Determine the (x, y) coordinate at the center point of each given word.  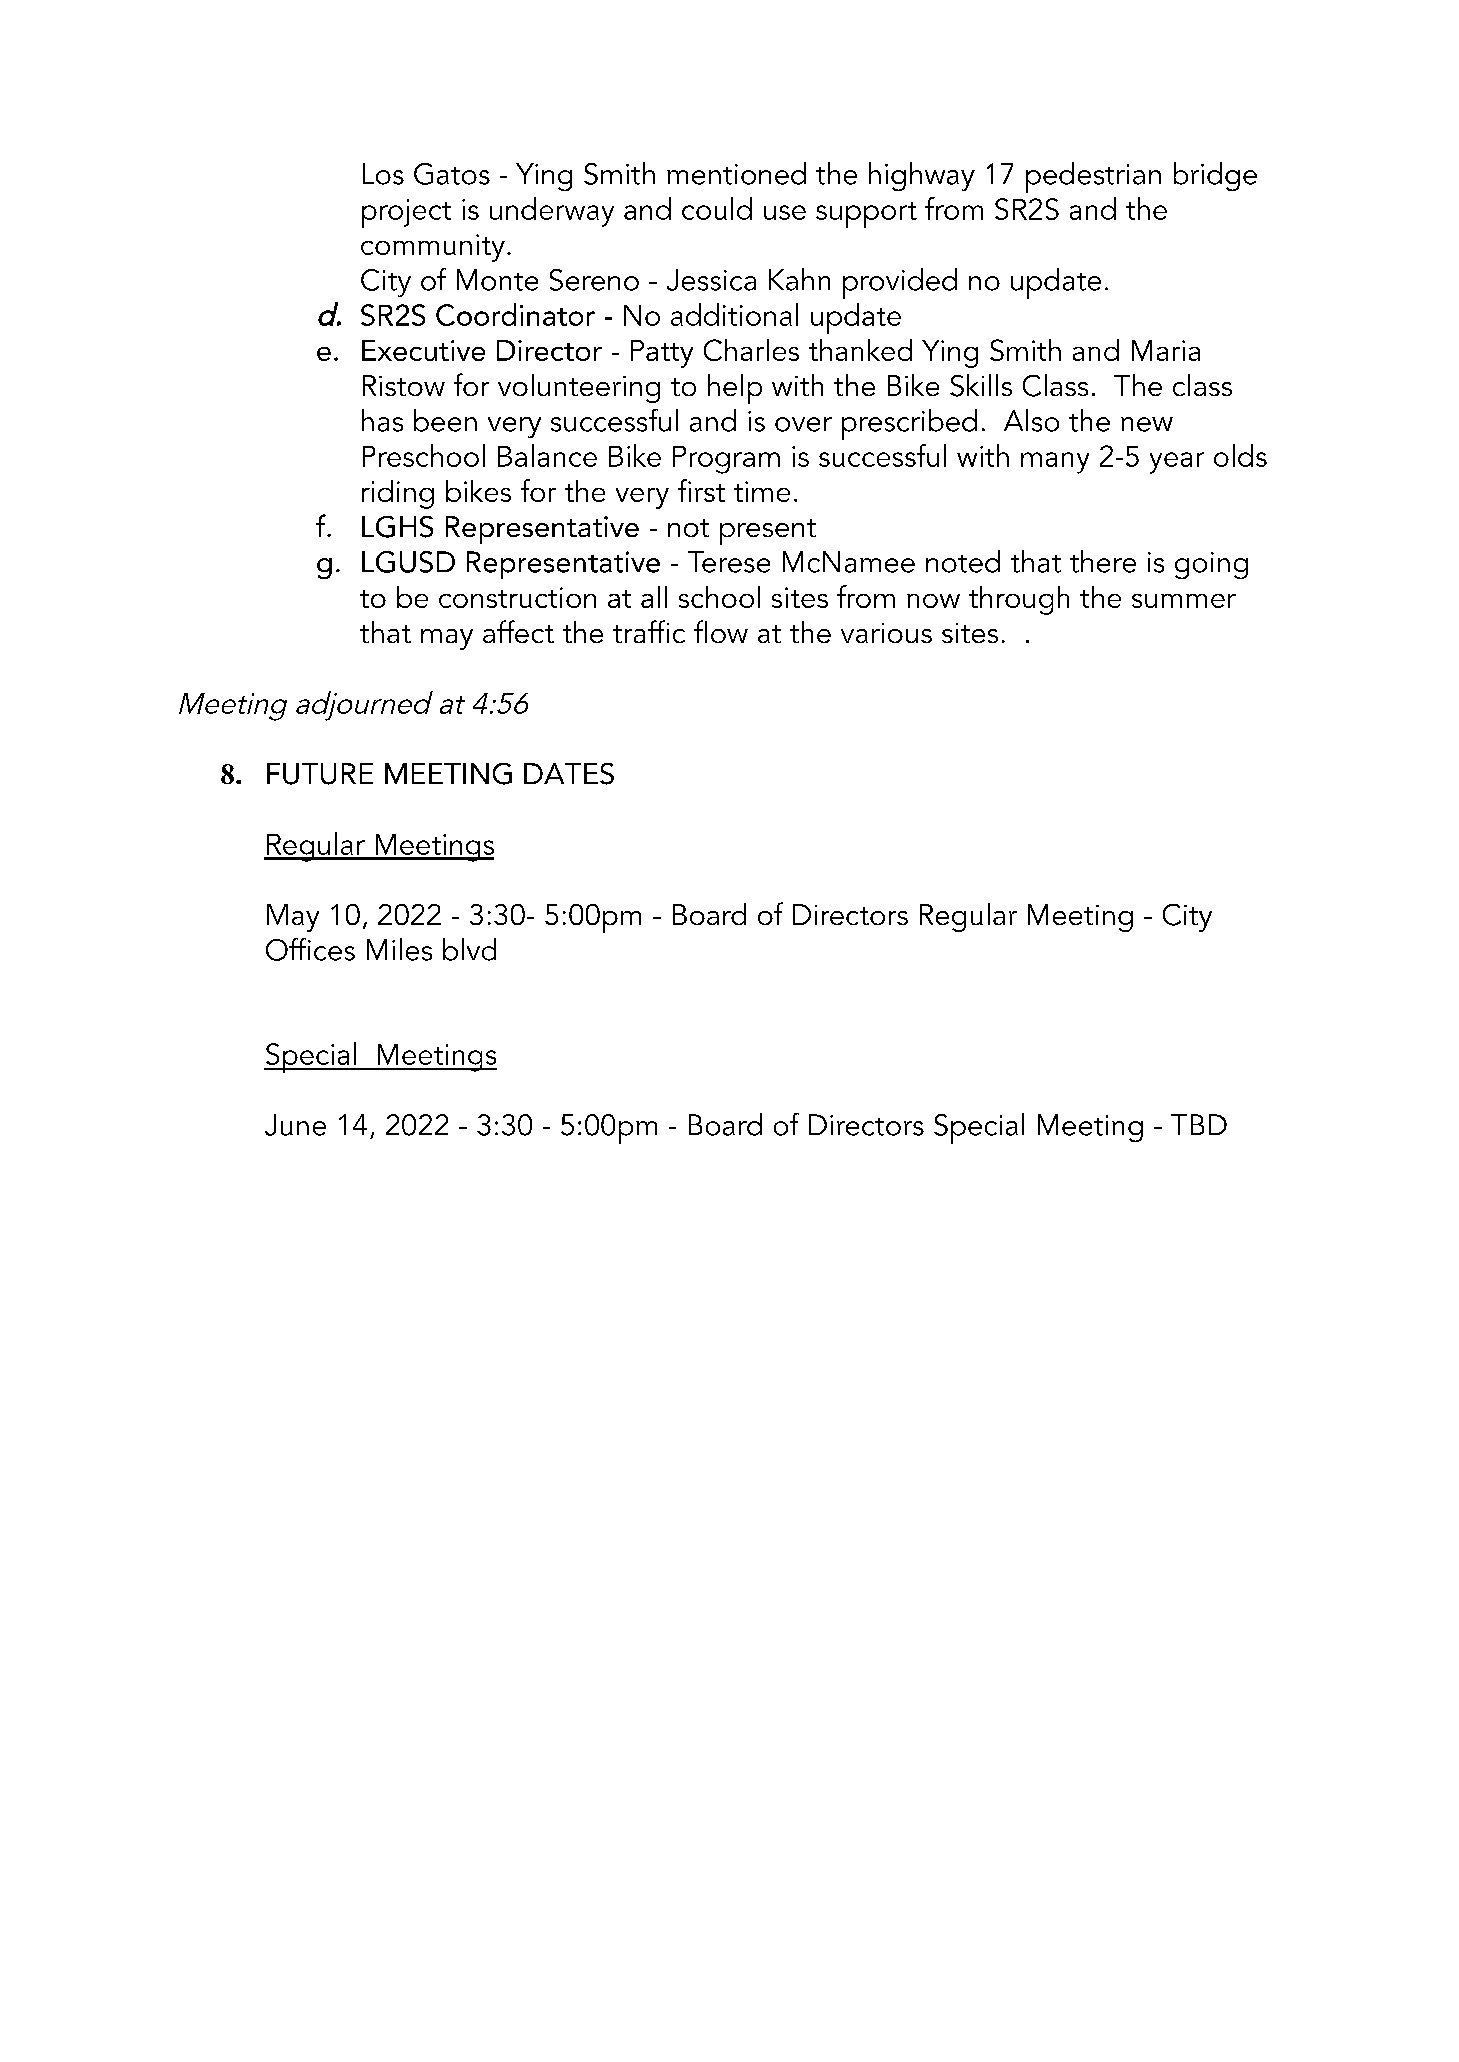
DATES (569, 774)
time (762, 491)
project (406, 213)
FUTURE (320, 774)
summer (1184, 601)
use (785, 212)
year (1177, 463)
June (295, 1125)
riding (398, 494)
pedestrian (1093, 177)
